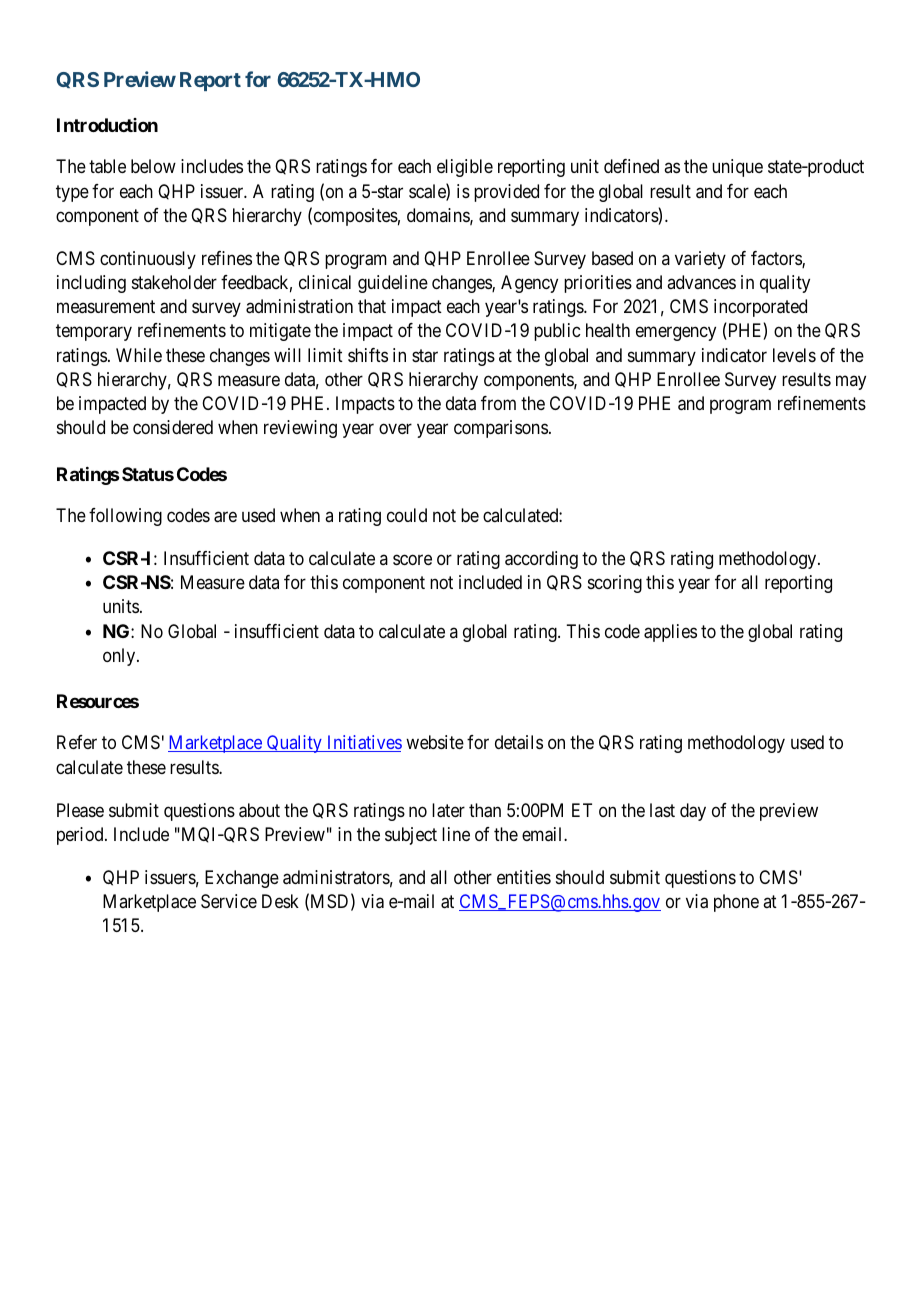 Image resolution: width=924 pixels, height=1308 pixels. What do you see at coordinates (407, 515) in the image?
I see `could` at bounding box center [407, 515].
